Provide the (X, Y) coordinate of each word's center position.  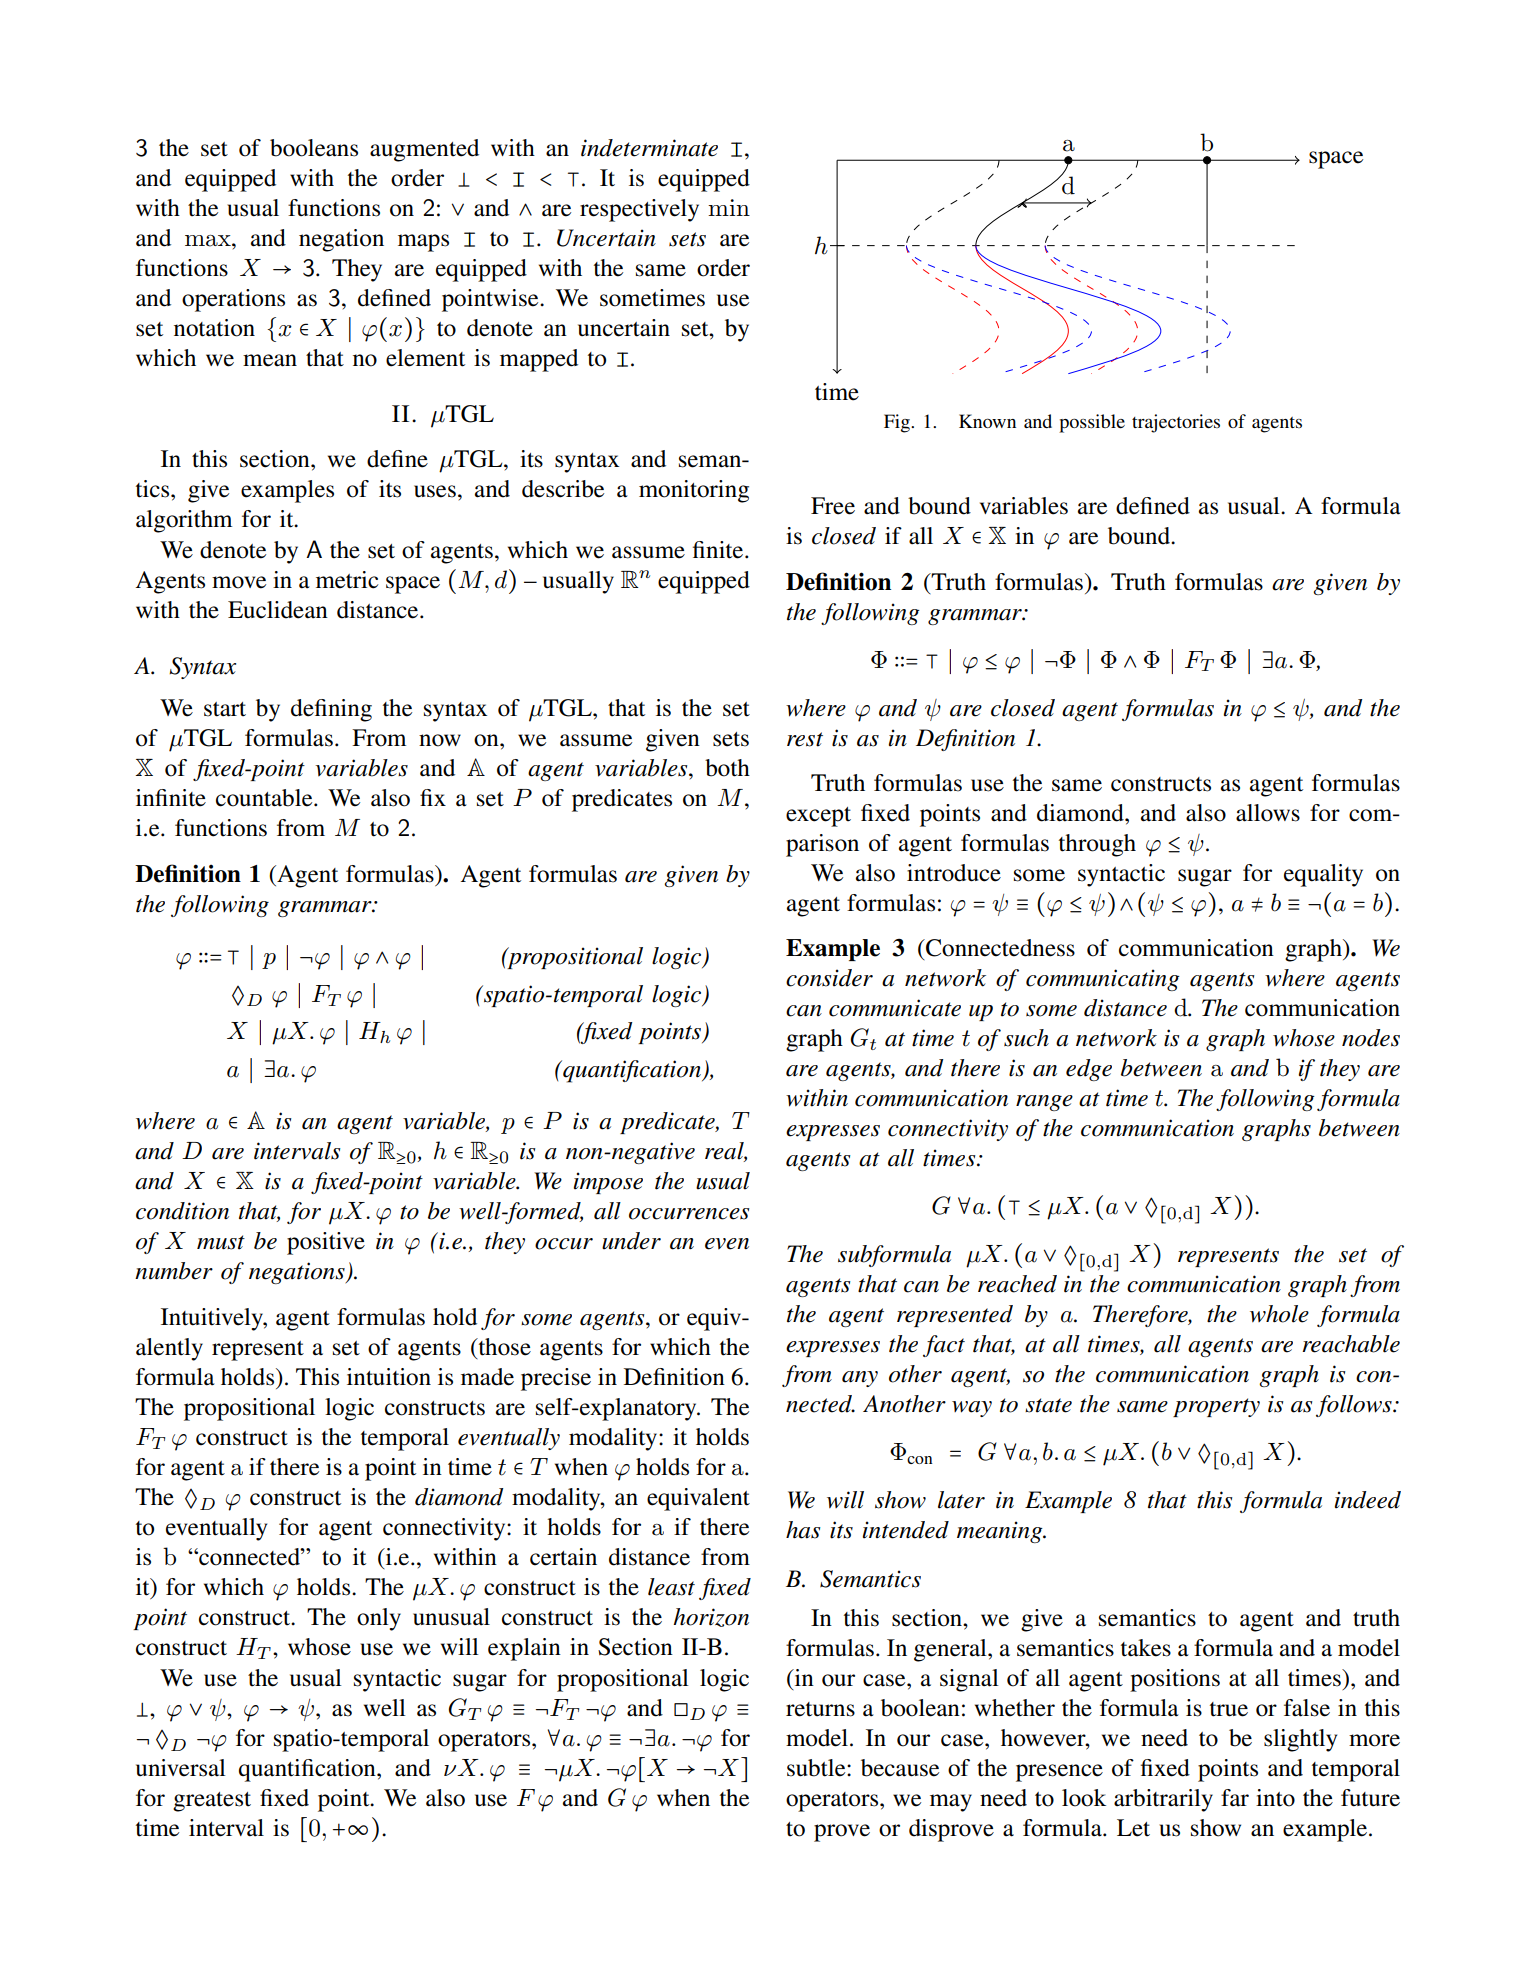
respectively (639, 210)
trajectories (1176, 423)
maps (423, 243)
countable (265, 798)
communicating (1103, 980)
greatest (212, 1802)
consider (829, 978)
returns (820, 1709)
